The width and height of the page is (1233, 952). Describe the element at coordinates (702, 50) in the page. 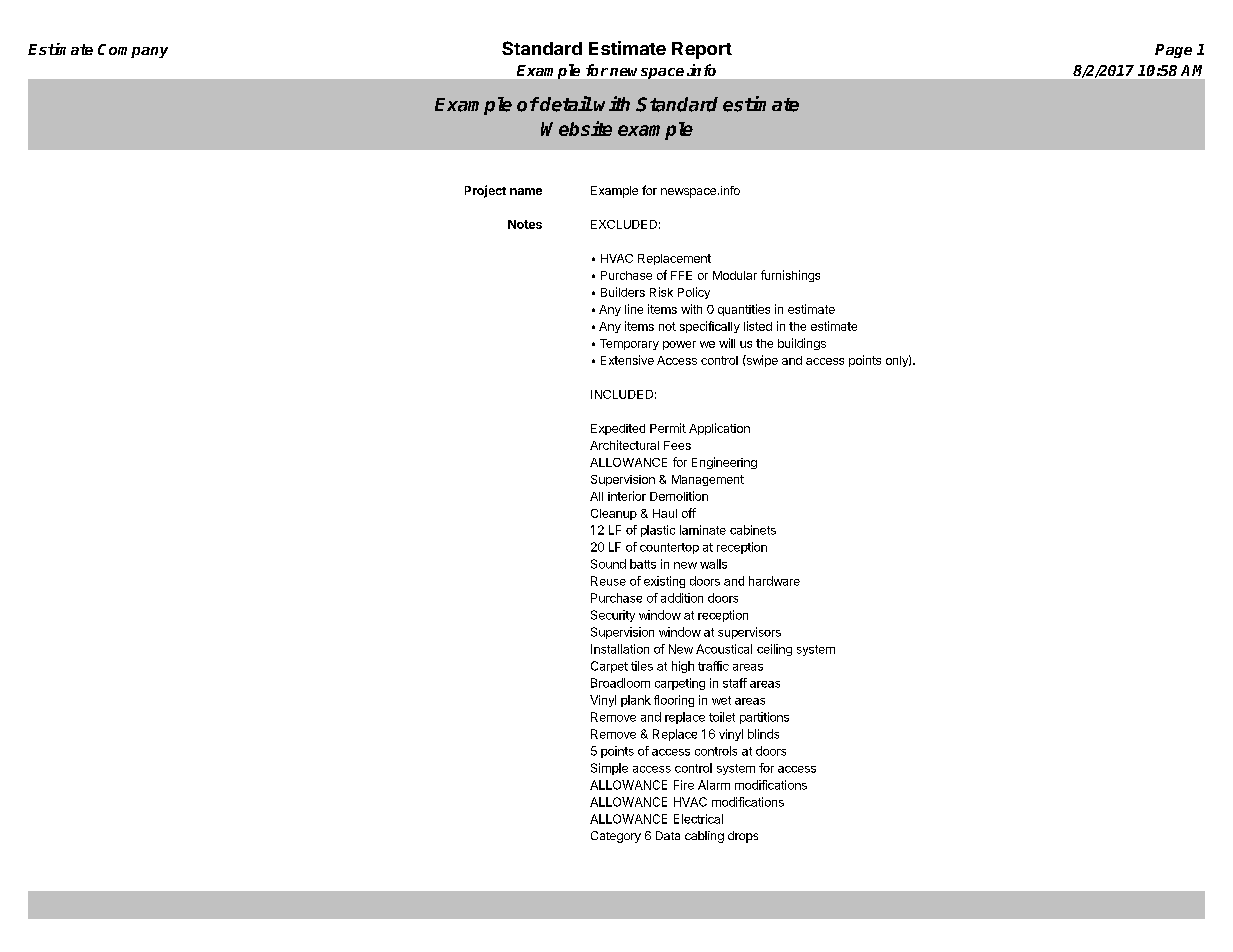

I see `Report` at that location.
